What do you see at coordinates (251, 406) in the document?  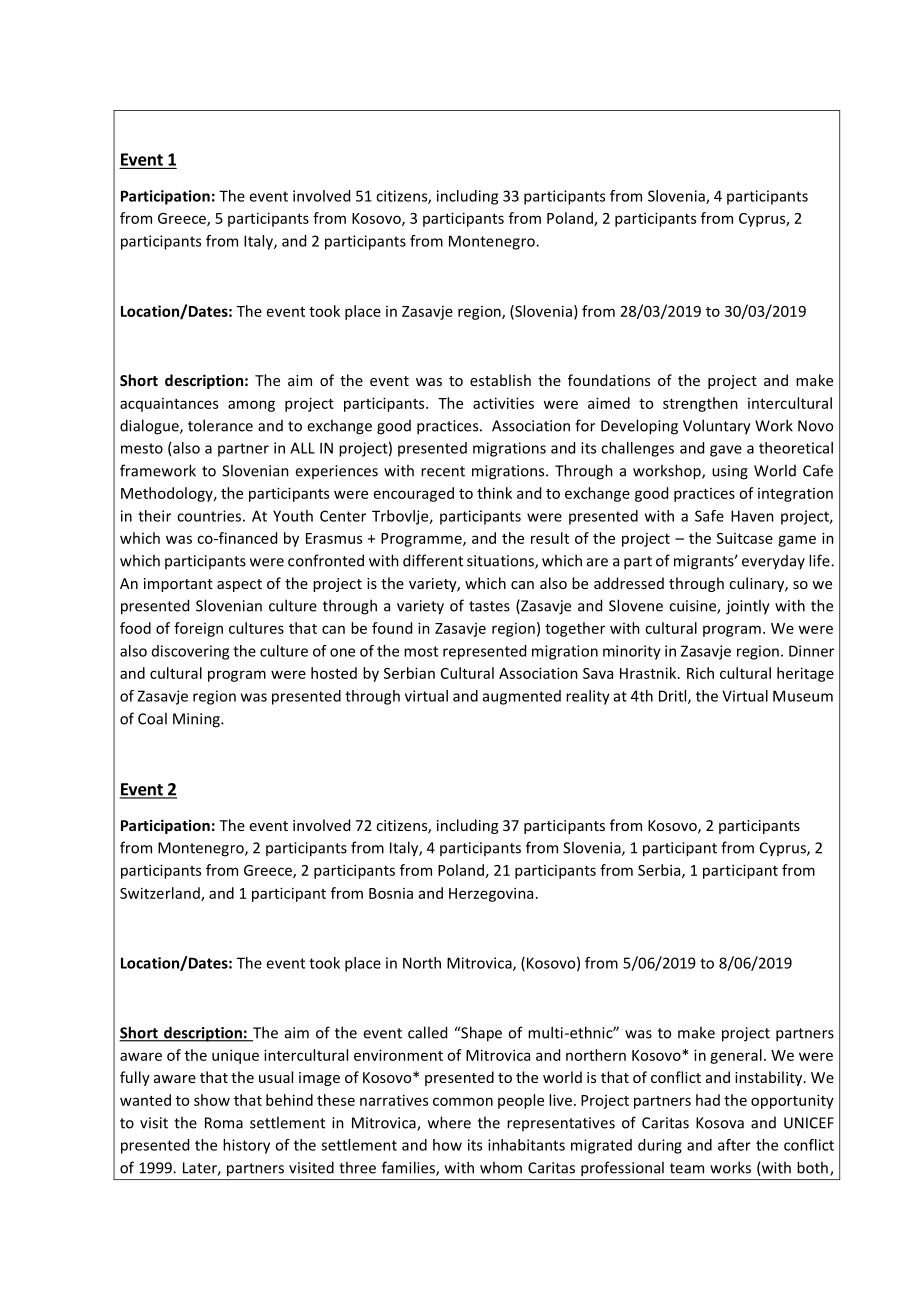 I see `among` at bounding box center [251, 406].
